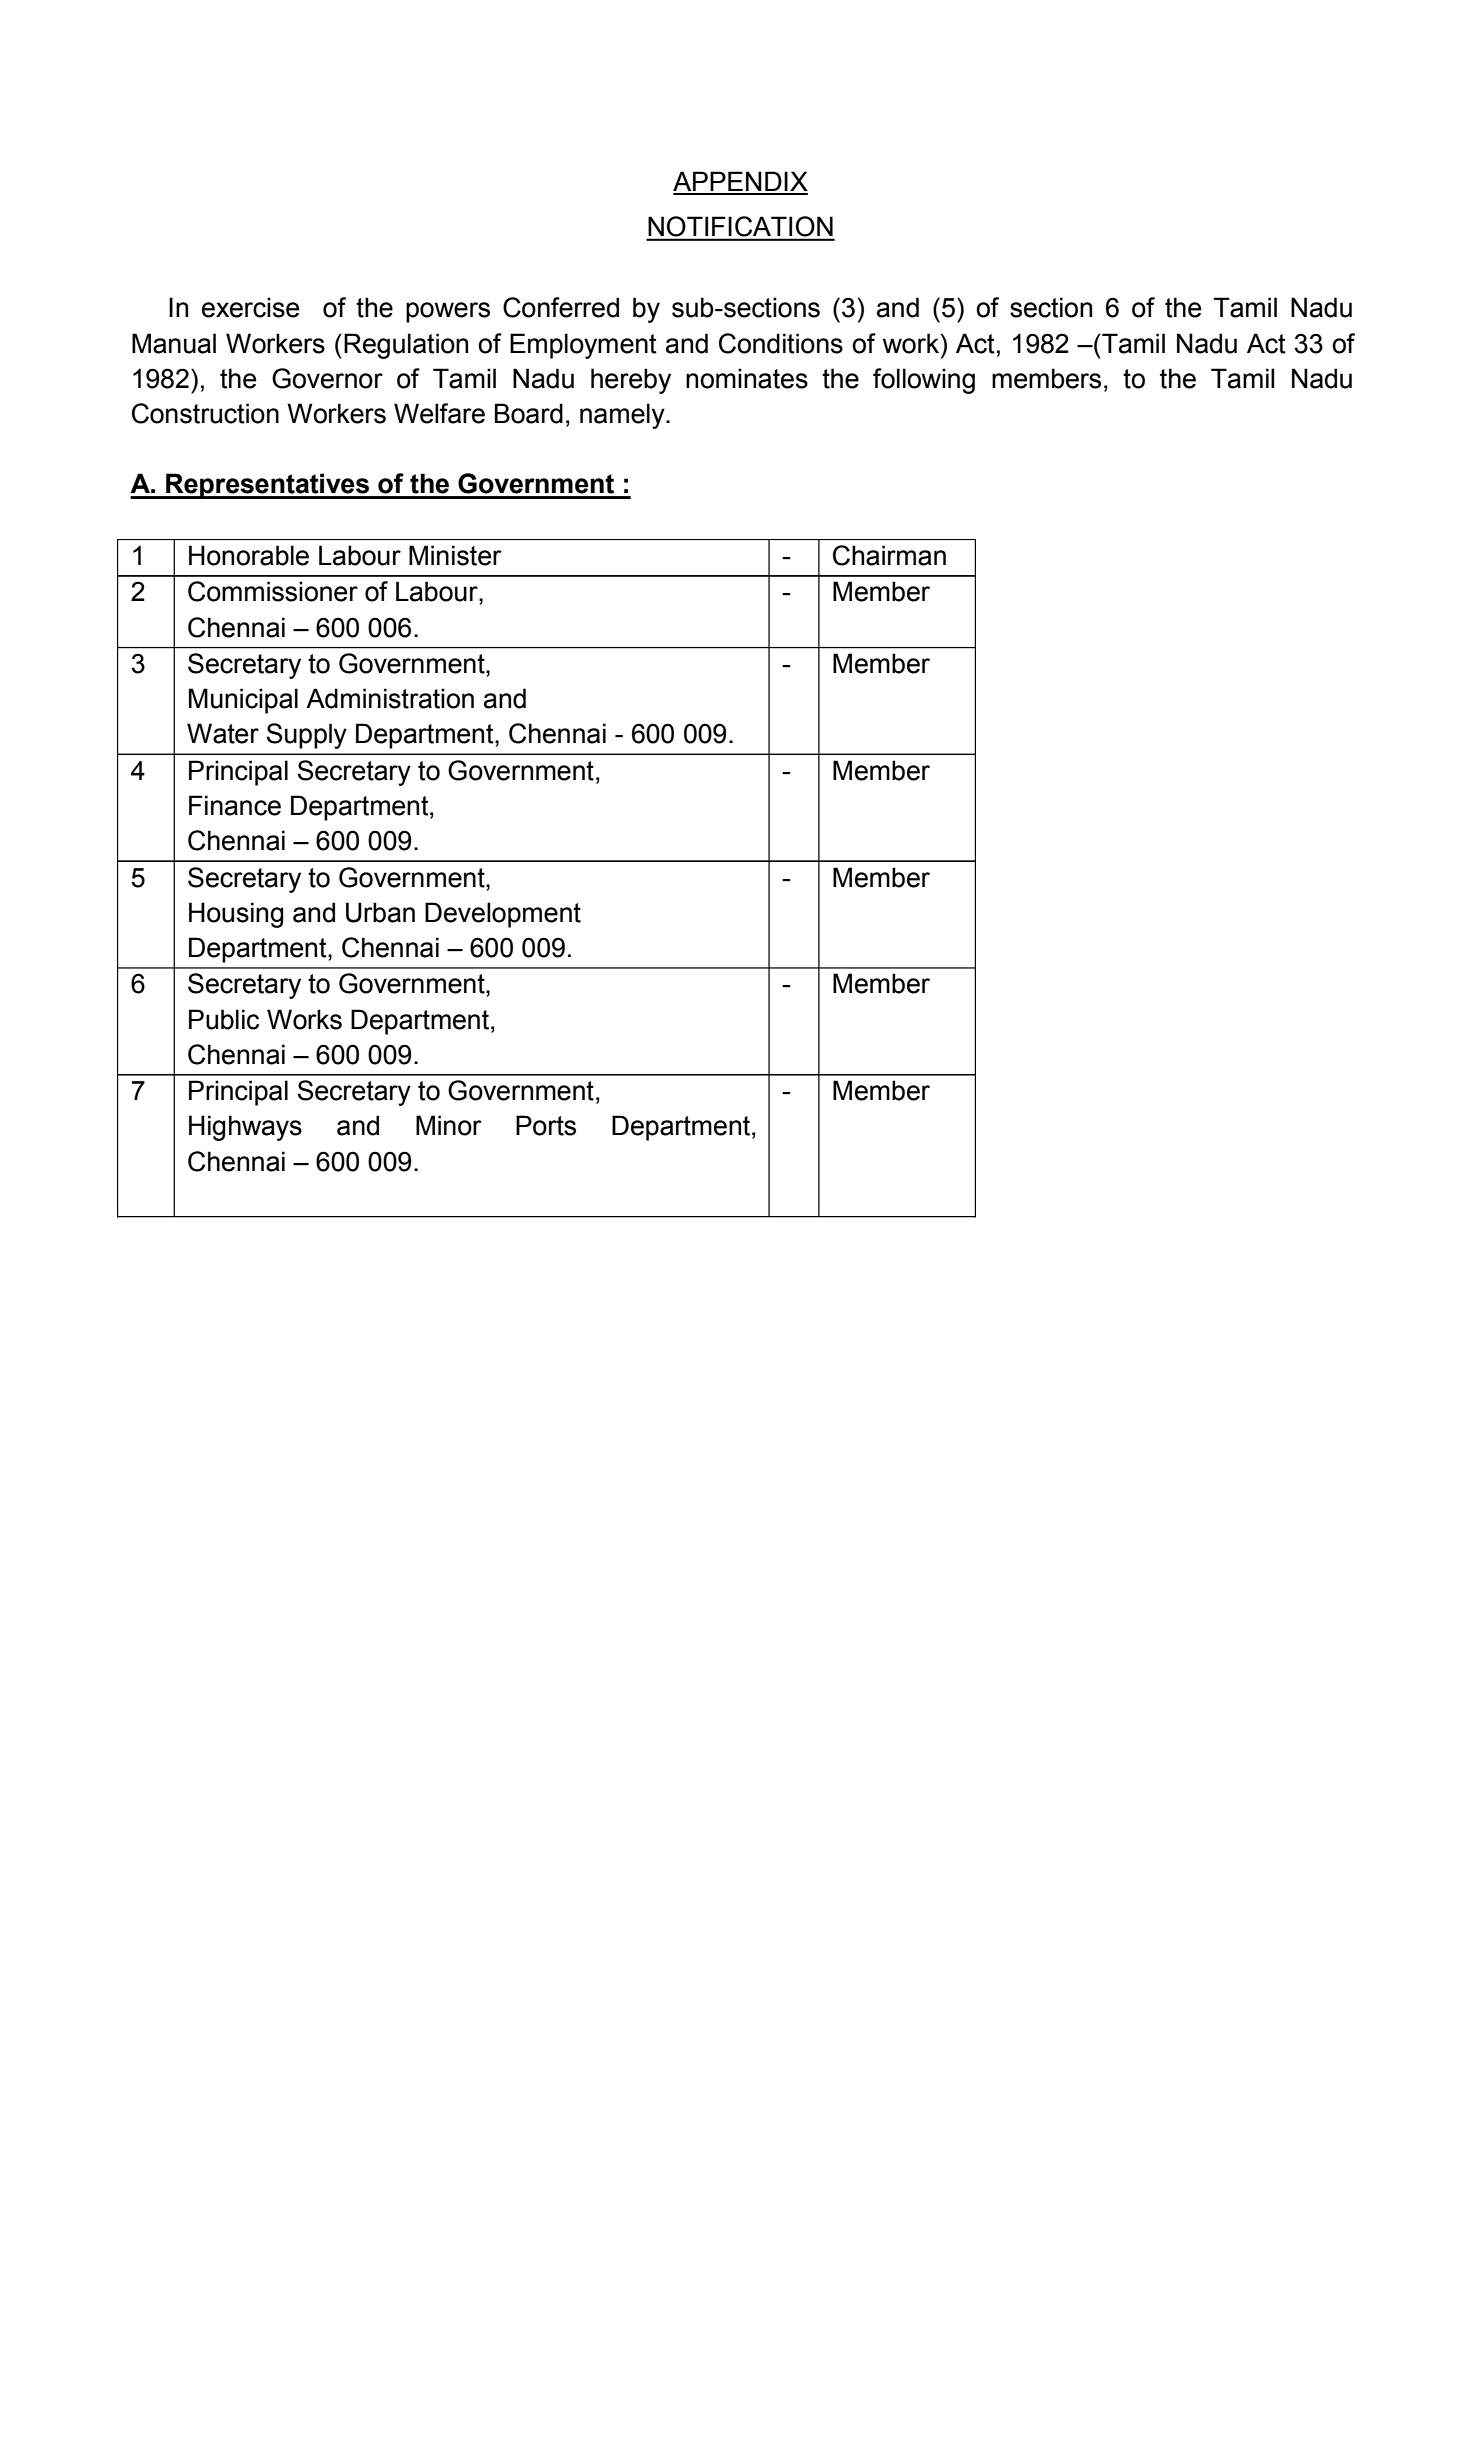  What do you see at coordinates (235, 805) in the screenshot?
I see `Finance` at bounding box center [235, 805].
